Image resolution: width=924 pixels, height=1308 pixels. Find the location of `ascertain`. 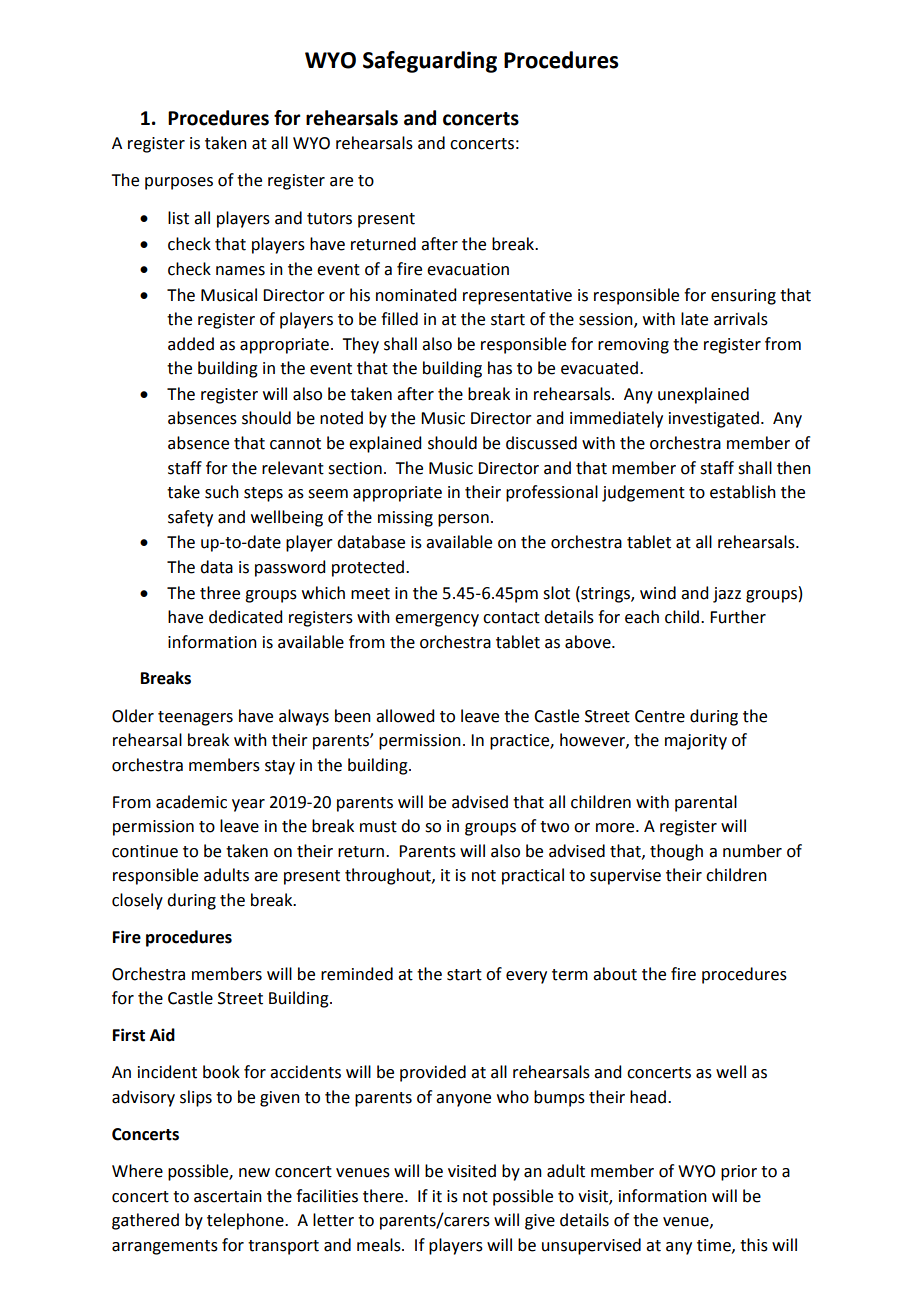

ascertain is located at coordinates (228, 1196).
